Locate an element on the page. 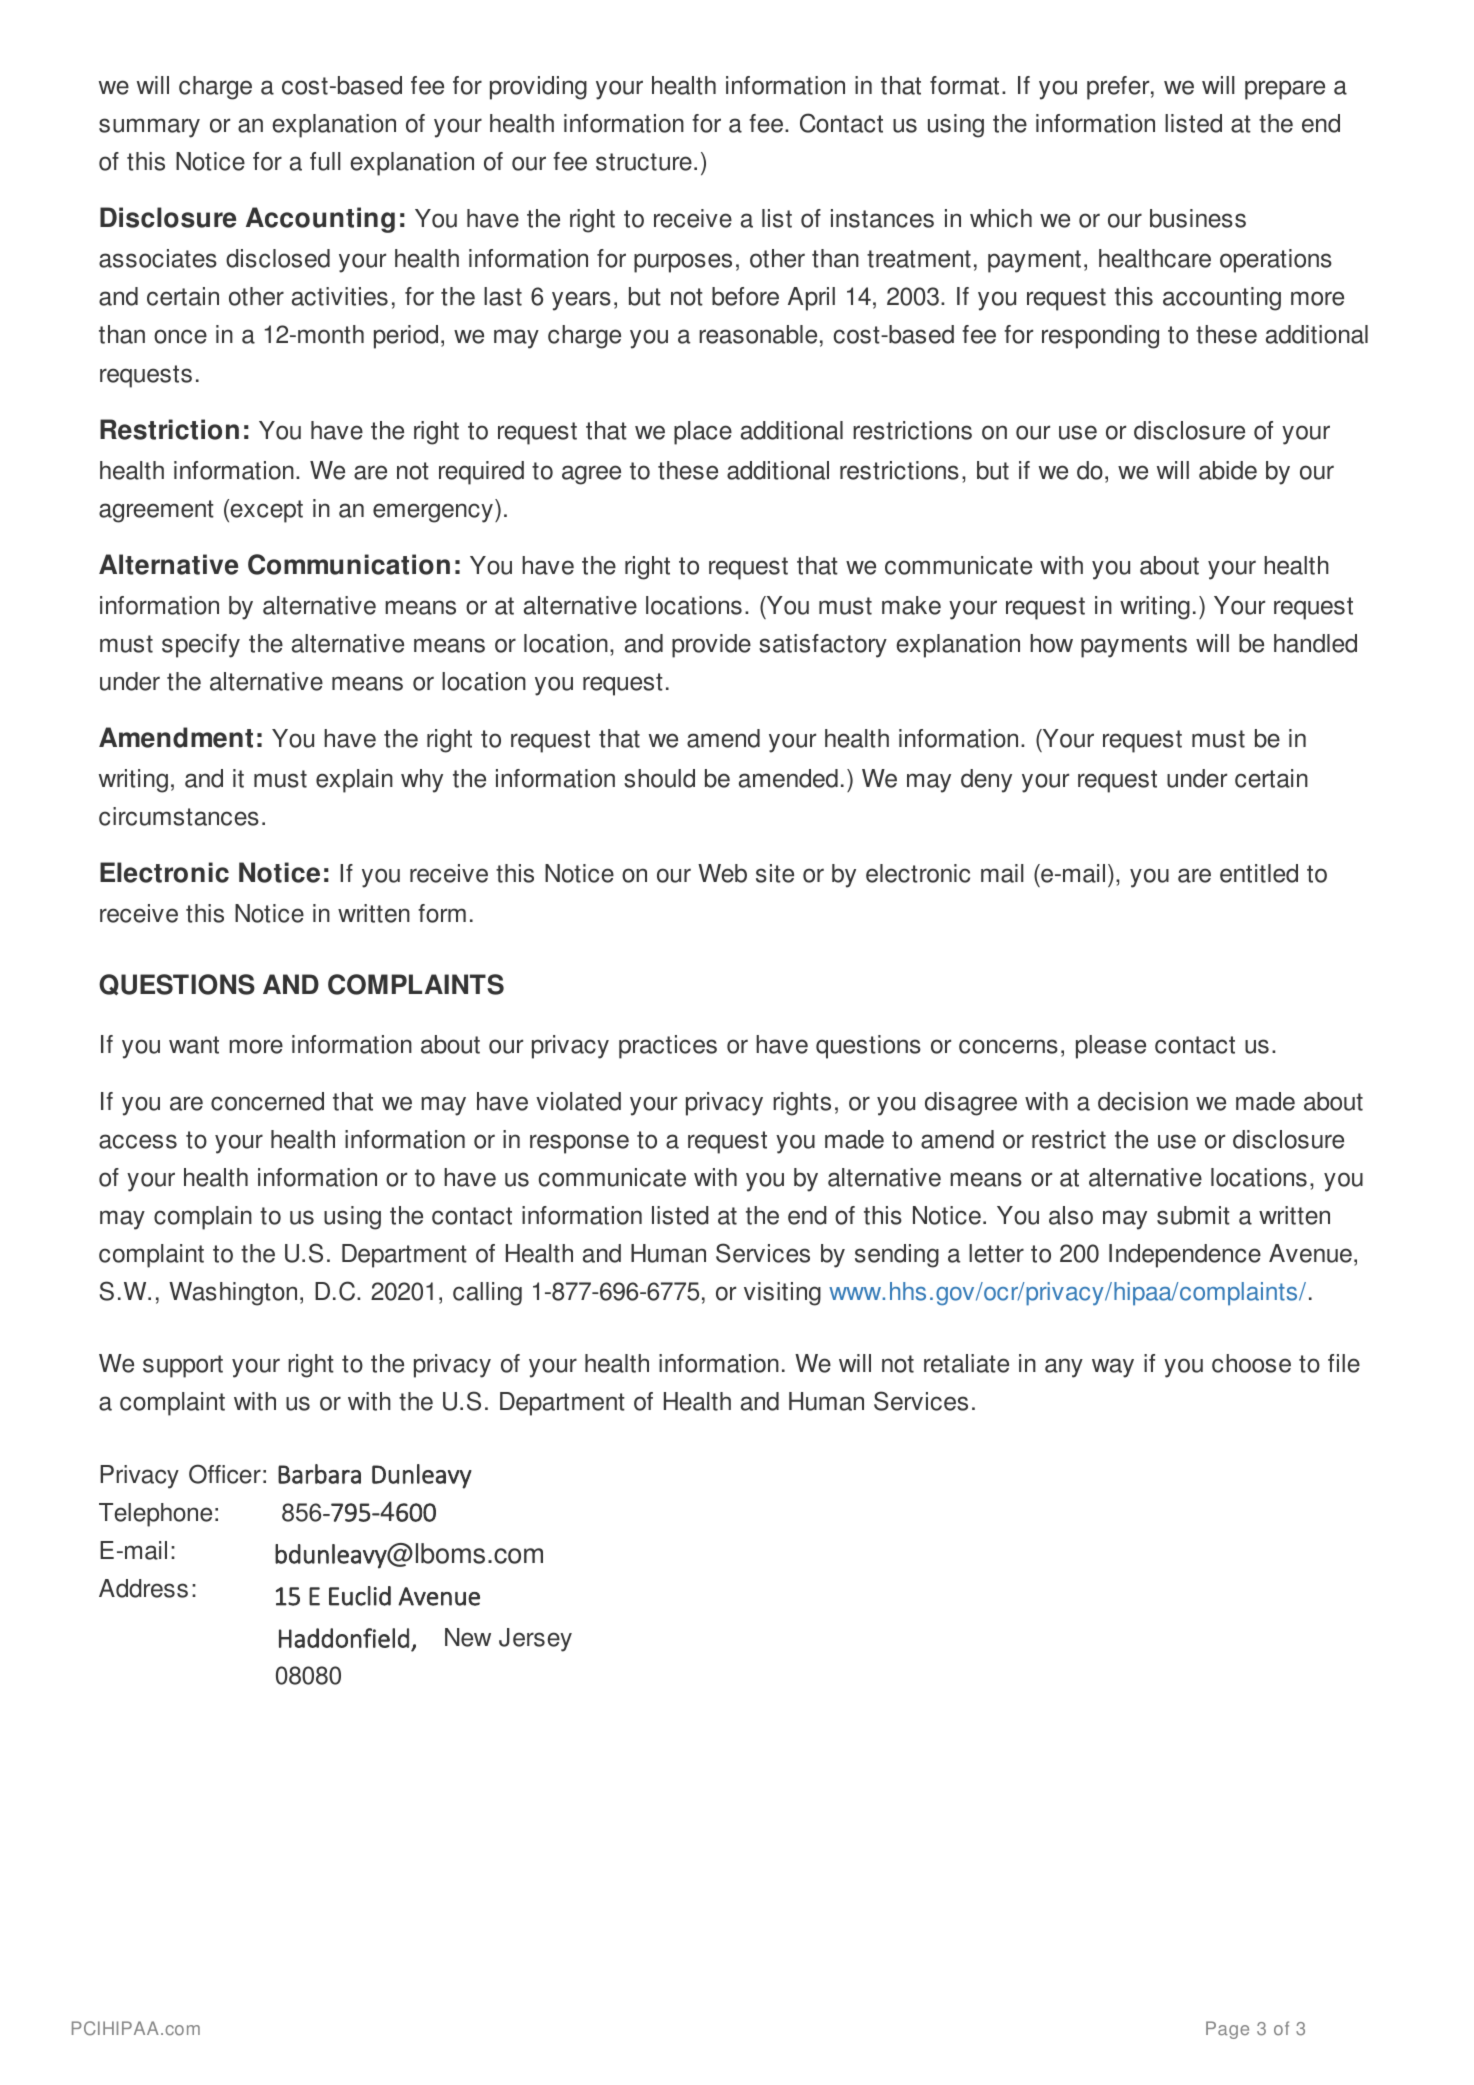  full is located at coordinates (325, 161).
